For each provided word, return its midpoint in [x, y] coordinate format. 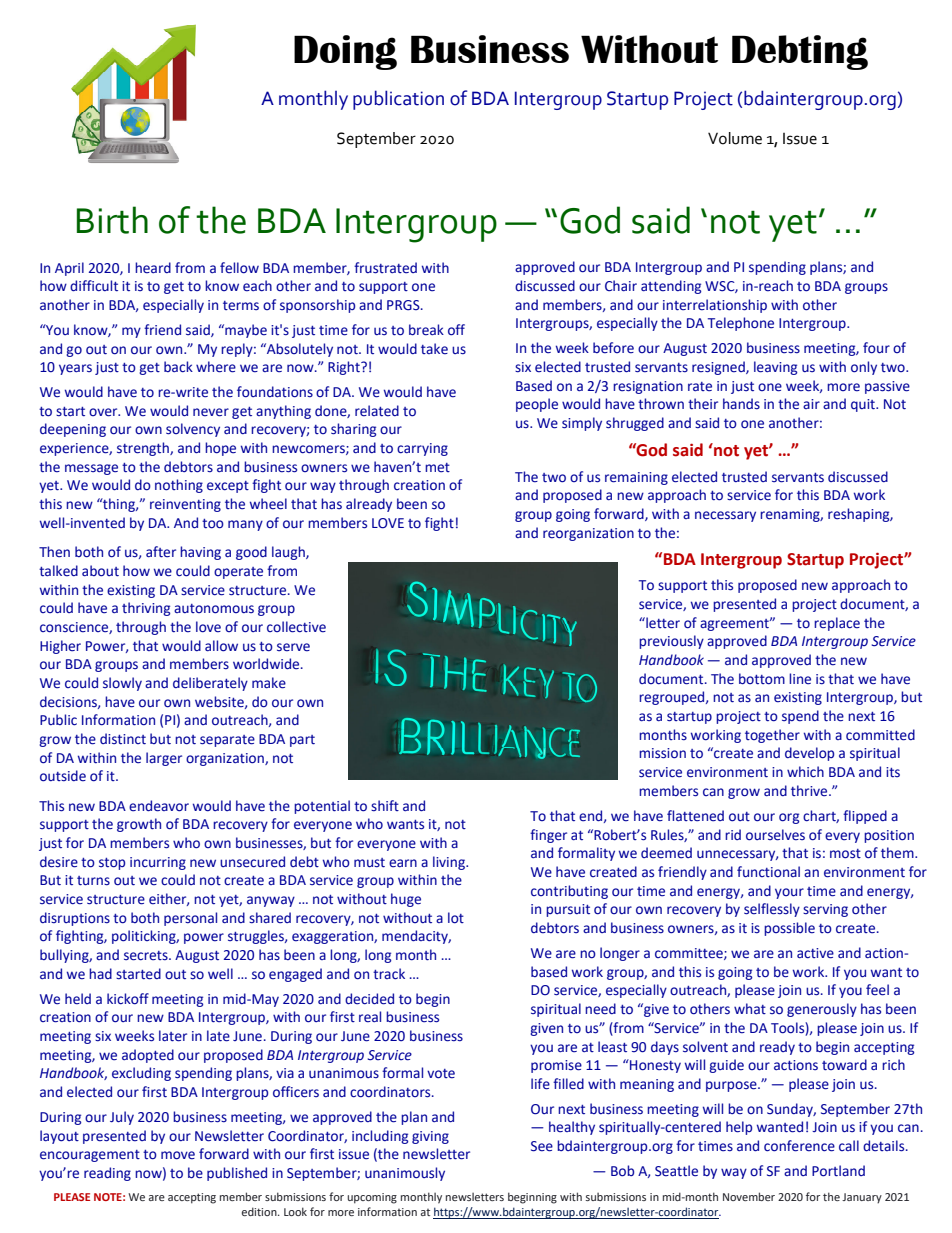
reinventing [185, 505]
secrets [147, 956]
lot [456, 918]
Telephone [741, 324]
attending [671, 287]
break [426, 330]
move [178, 1155]
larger [164, 759]
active [815, 953]
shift [385, 805]
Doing [345, 52]
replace [837, 624]
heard [153, 268]
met [437, 468]
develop [809, 754]
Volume [735, 138]
